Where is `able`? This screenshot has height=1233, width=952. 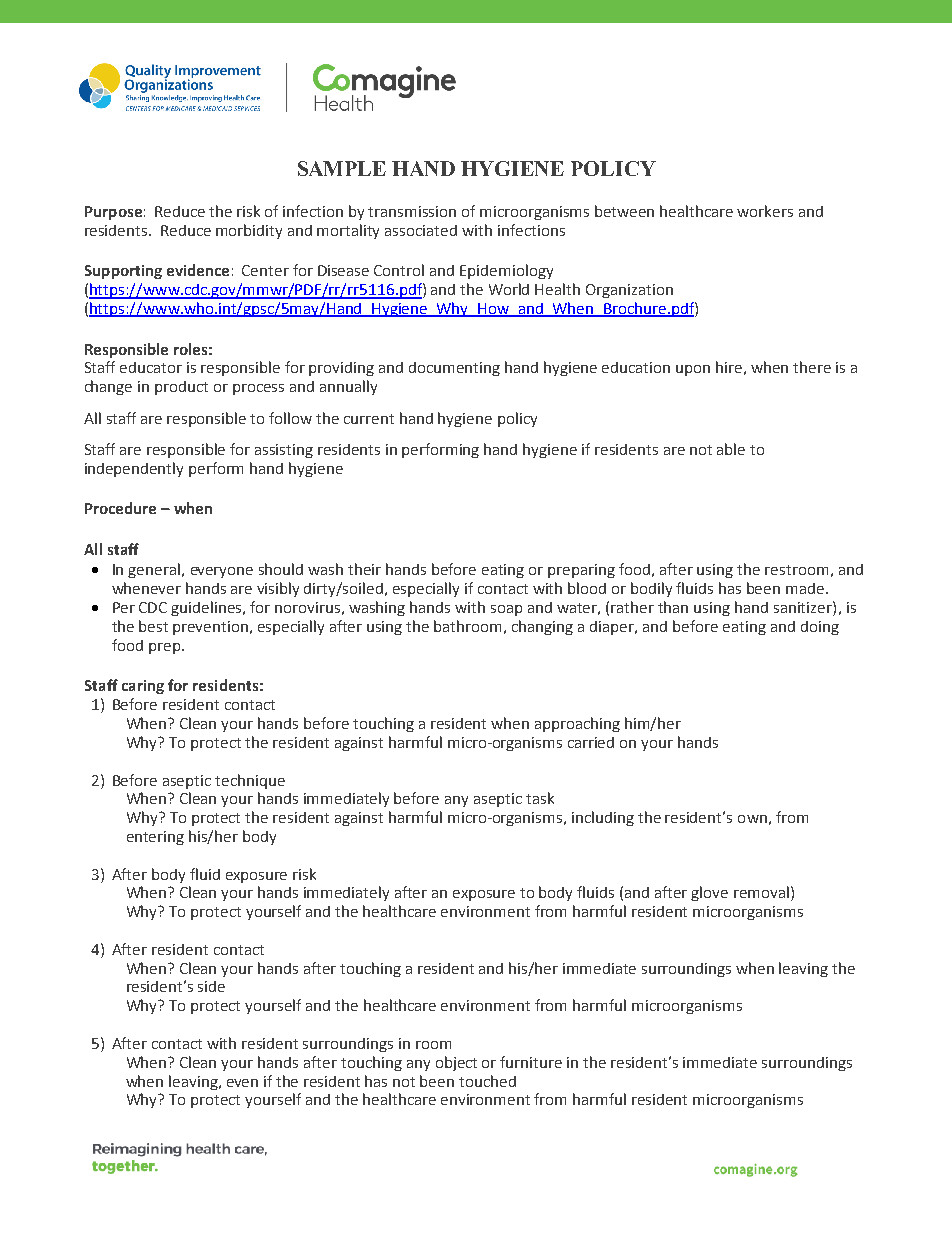
able is located at coordinates (731, 449).
